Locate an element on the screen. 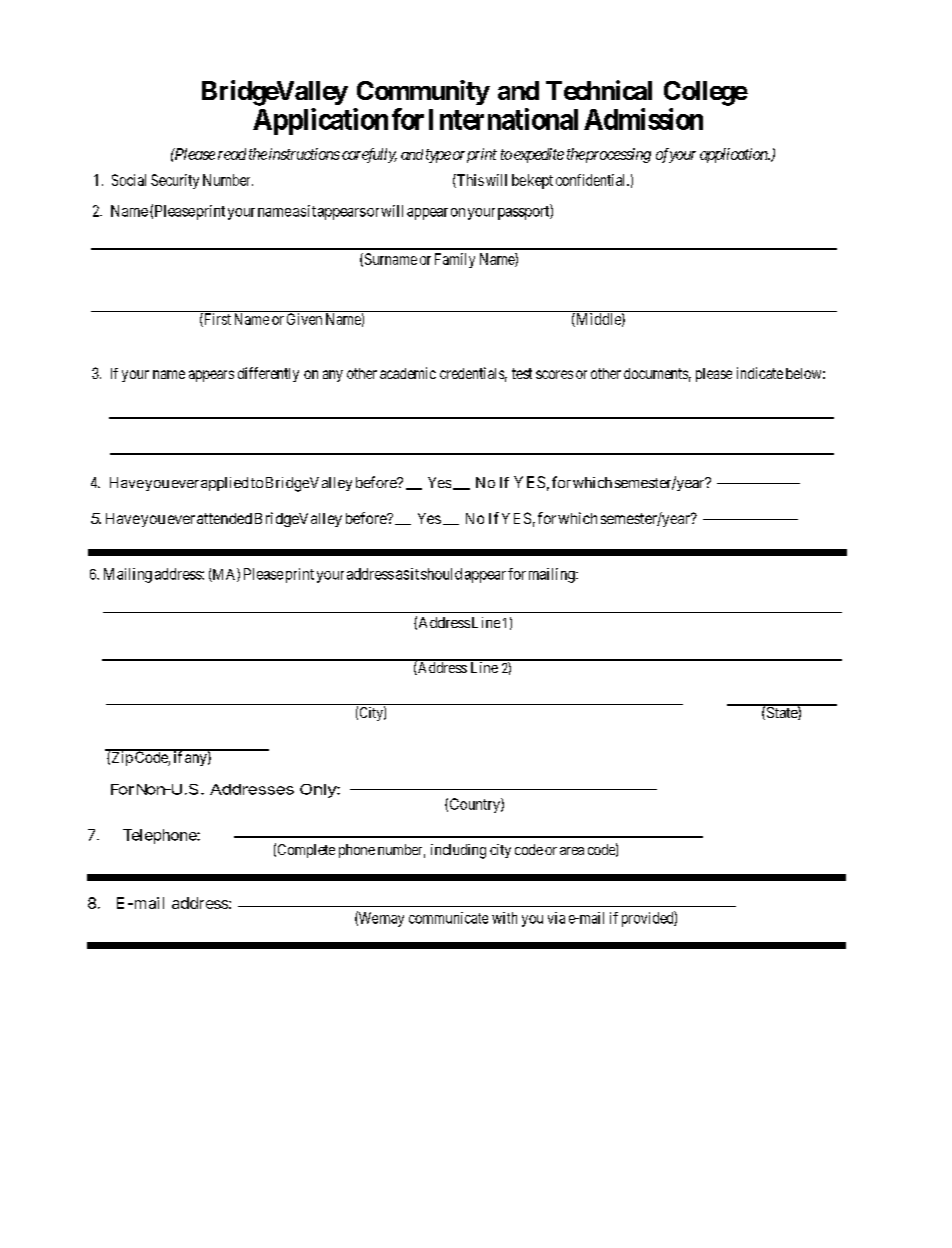  Community is located at coordinates (423, 92).
